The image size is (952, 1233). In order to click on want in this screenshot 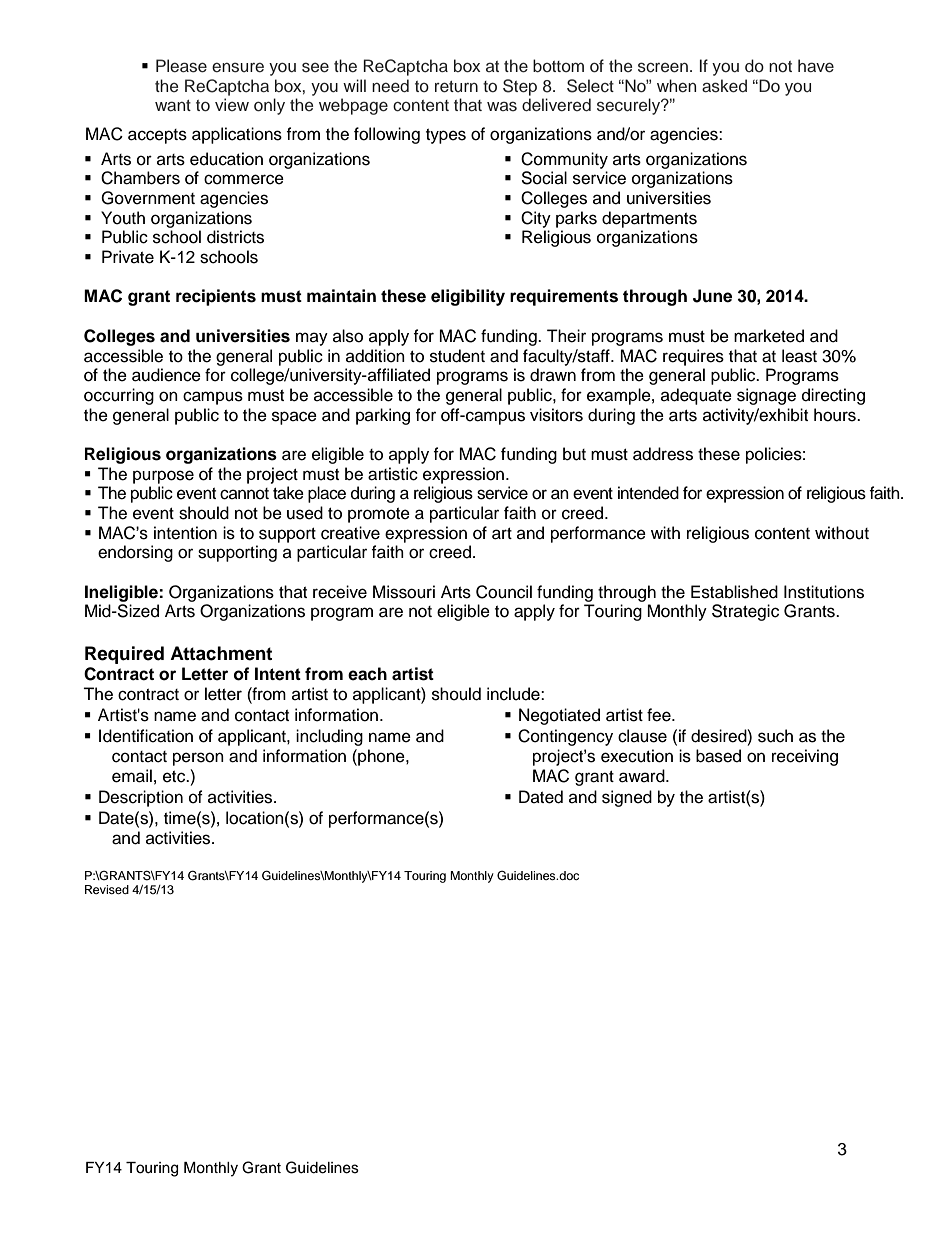, I will do `click(173, 105)`.
